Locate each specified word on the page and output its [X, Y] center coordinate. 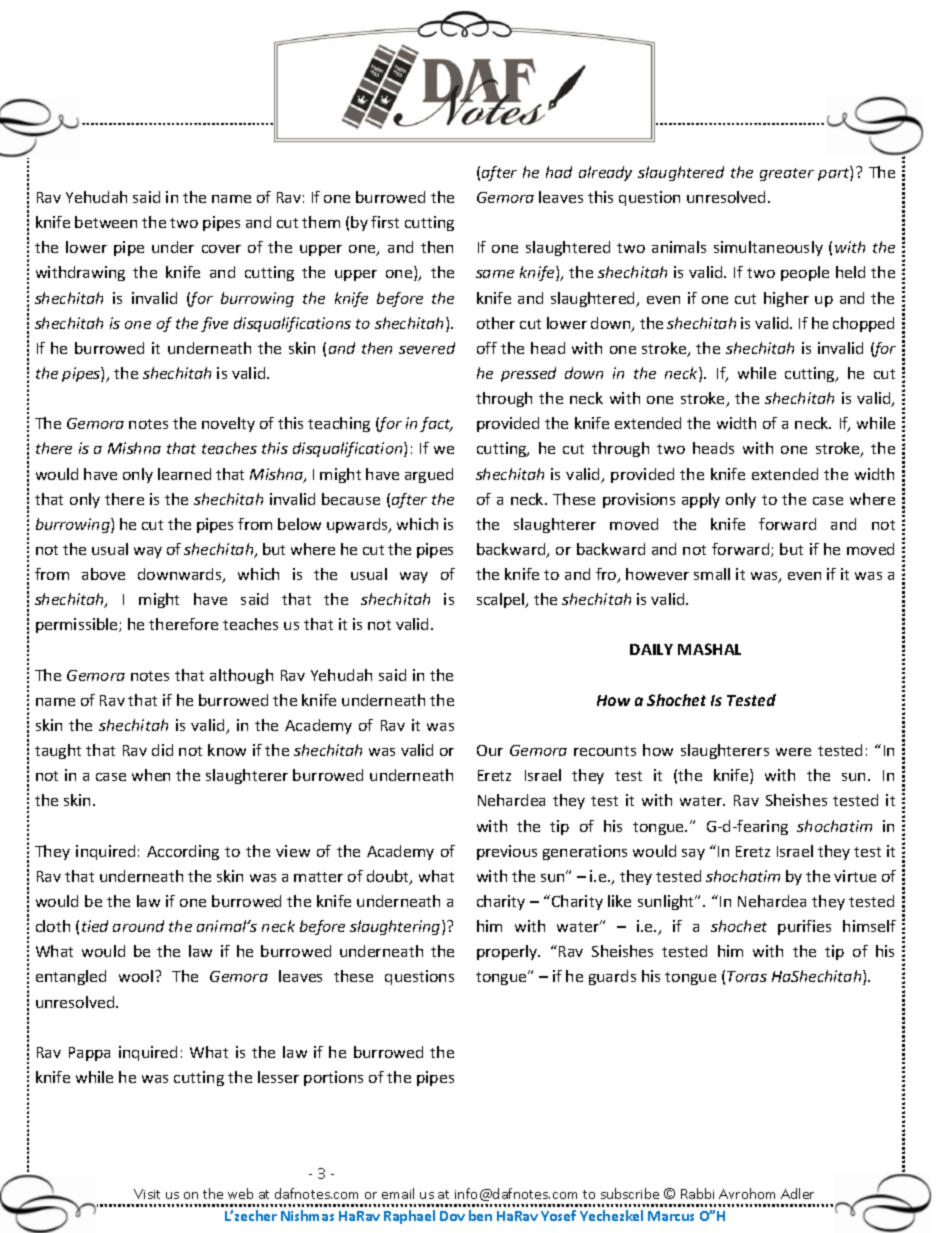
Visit [147, 1194]
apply [701, 500]
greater [787, 174]
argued [429, 475]
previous [507, 852]
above [103, 574]
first [385, 222]
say [693, 854]
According [183, 852]
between [106, 222]
